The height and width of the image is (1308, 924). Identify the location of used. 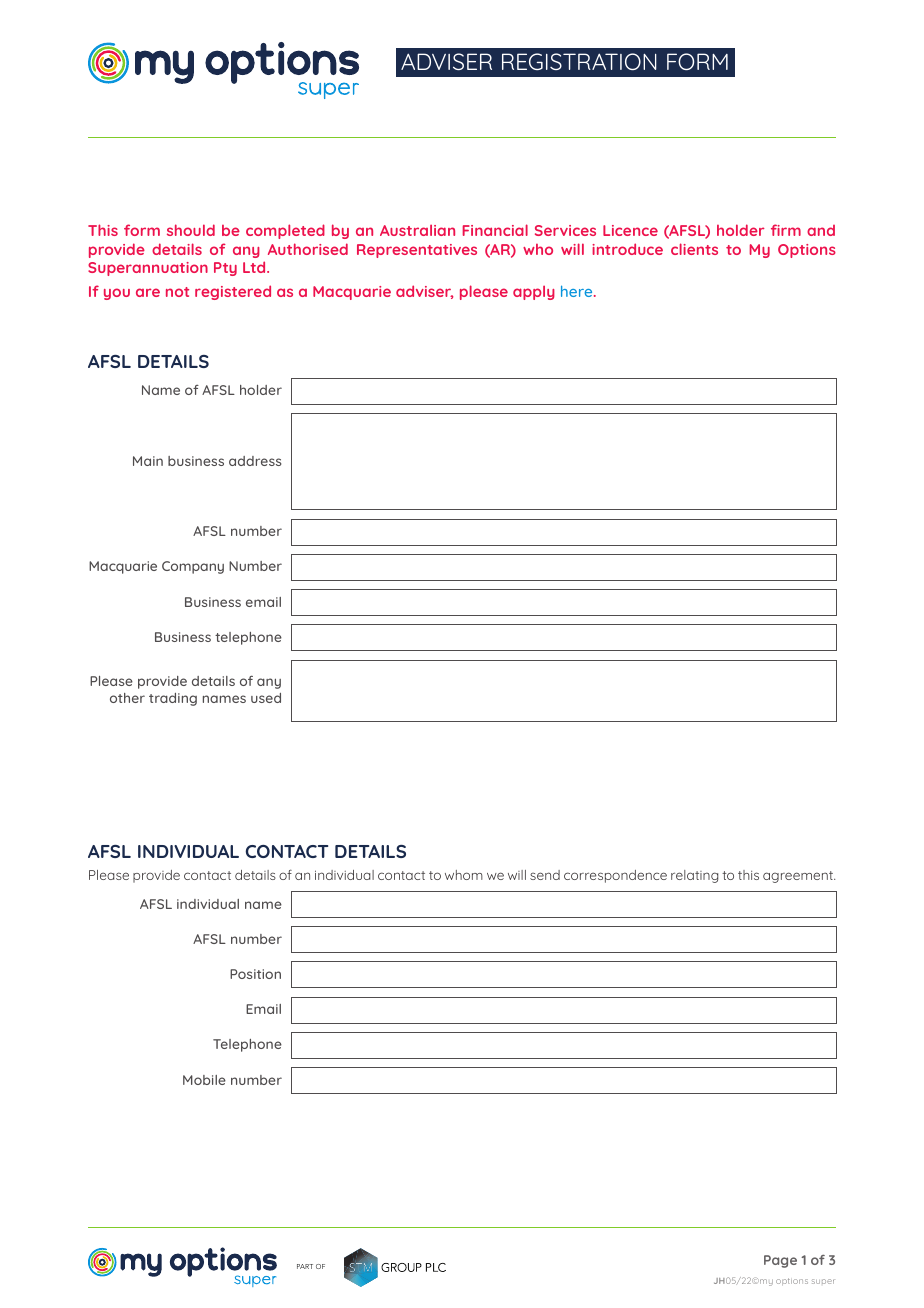
(266, 698).
